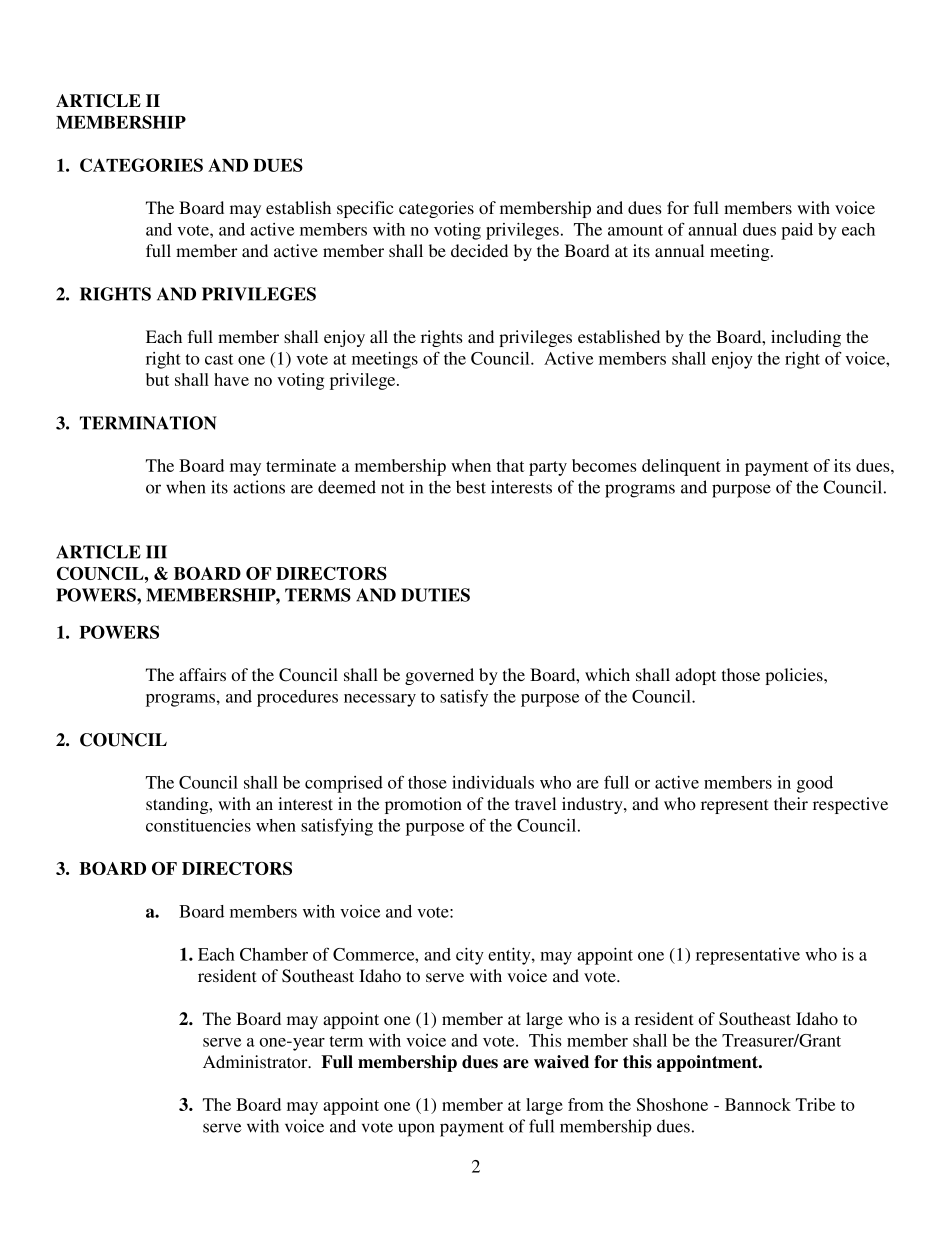 The image size is (952, 1233). I want to click on actions, so click(259, 487).
